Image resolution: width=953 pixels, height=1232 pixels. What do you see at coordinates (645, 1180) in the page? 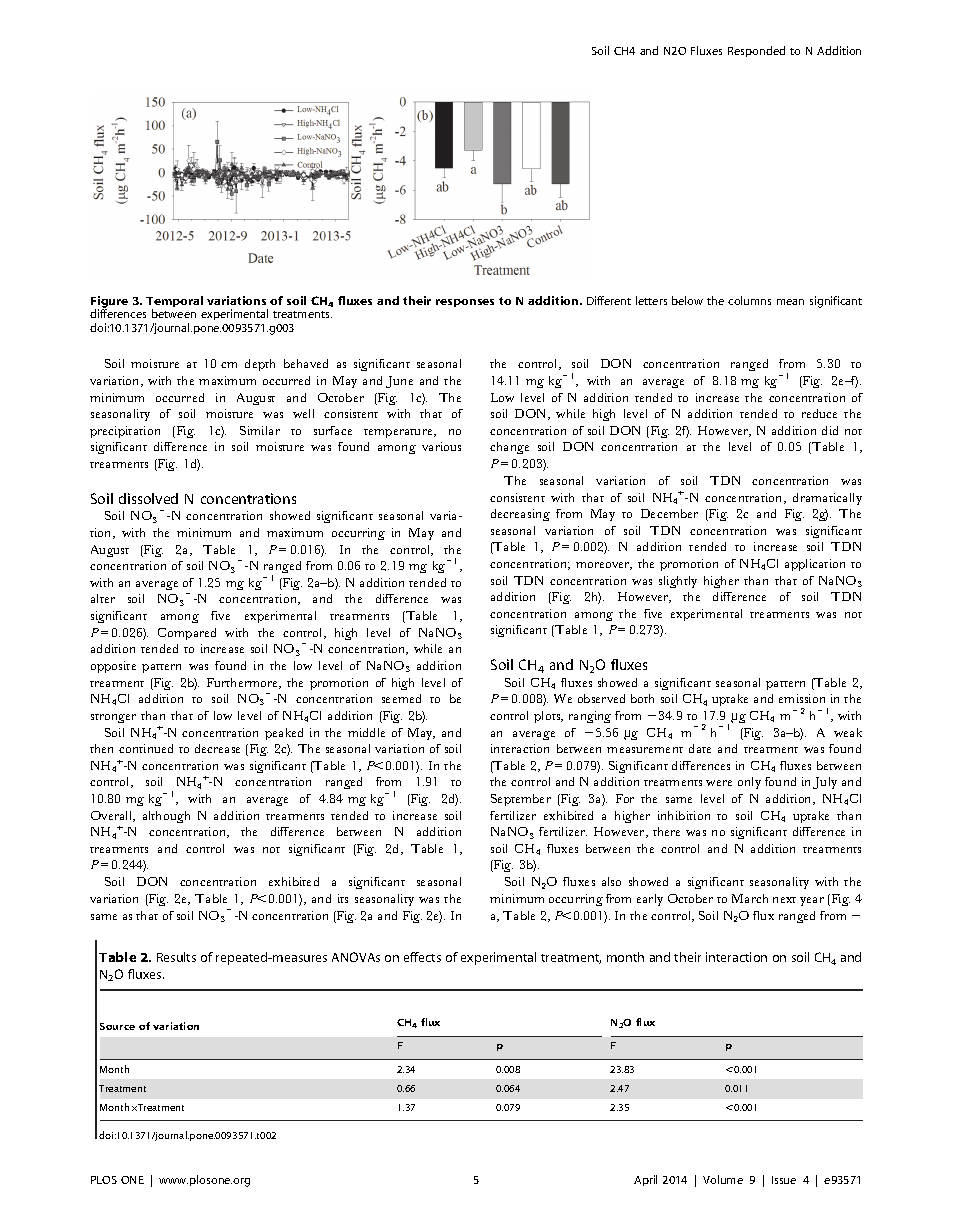
I see `April` at bounding box center [645, 1180].
